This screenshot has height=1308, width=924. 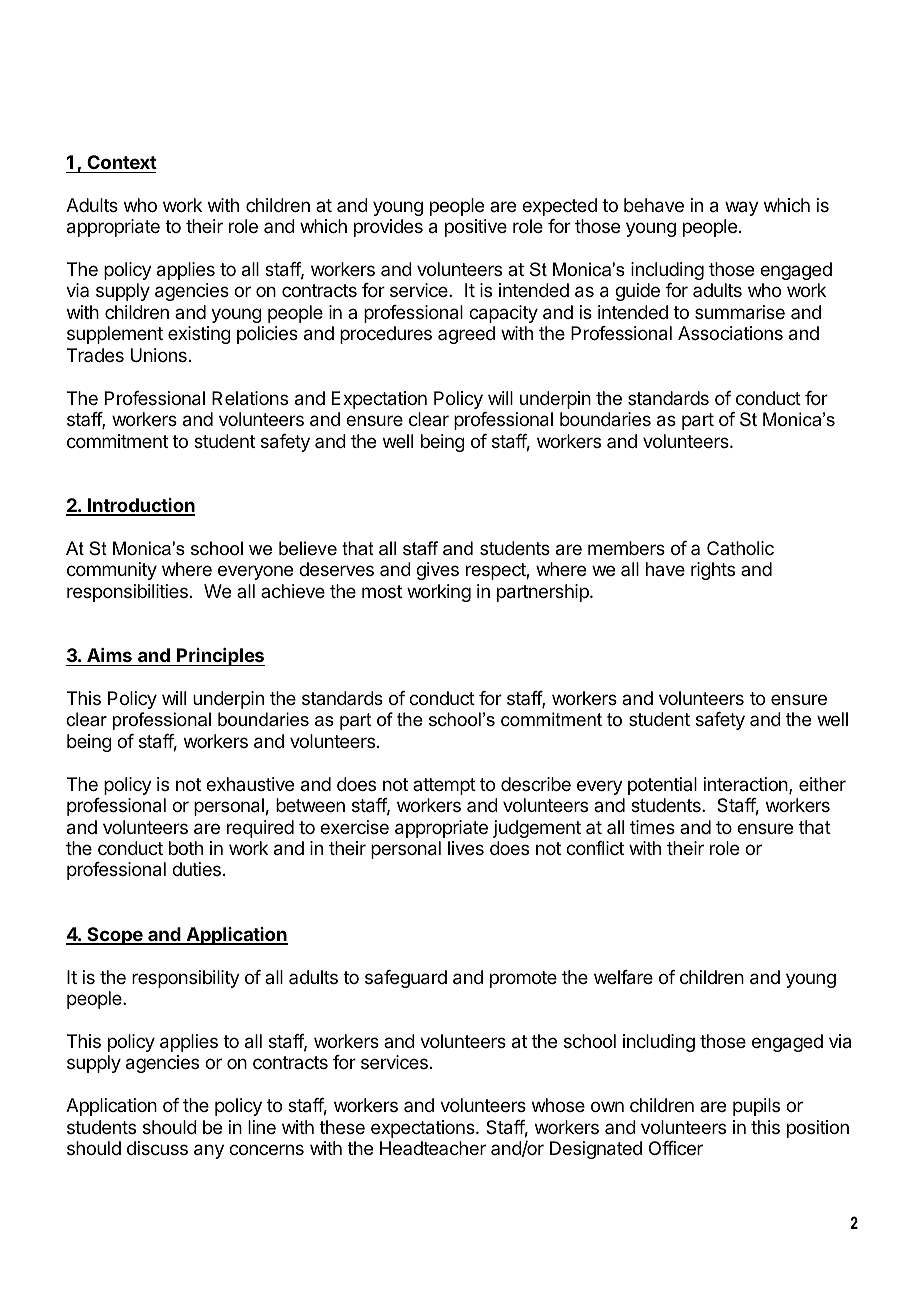 I want to click on Context, so click(x=122, y=162).
